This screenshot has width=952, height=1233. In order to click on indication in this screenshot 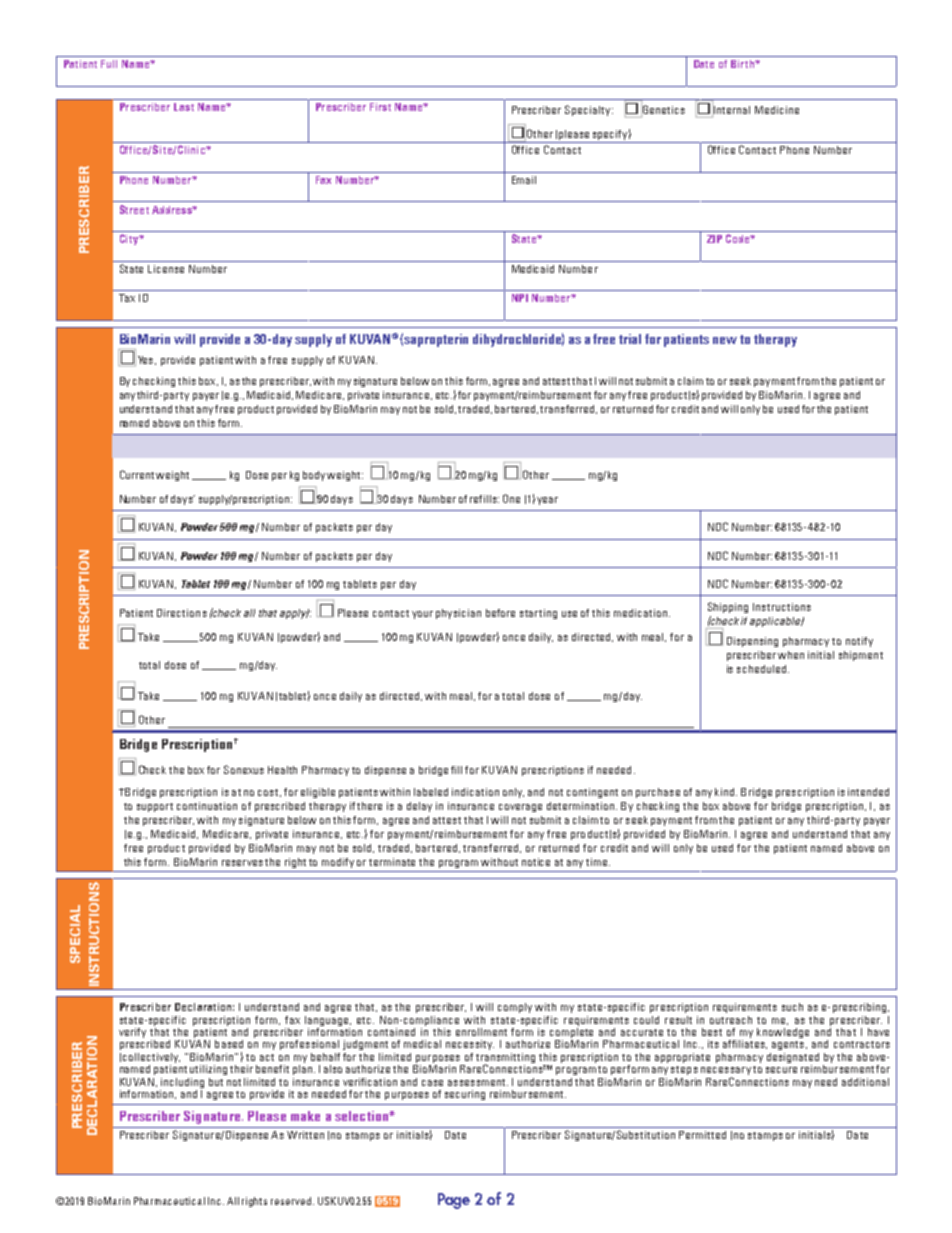, I will do `click(475, 792)`.
